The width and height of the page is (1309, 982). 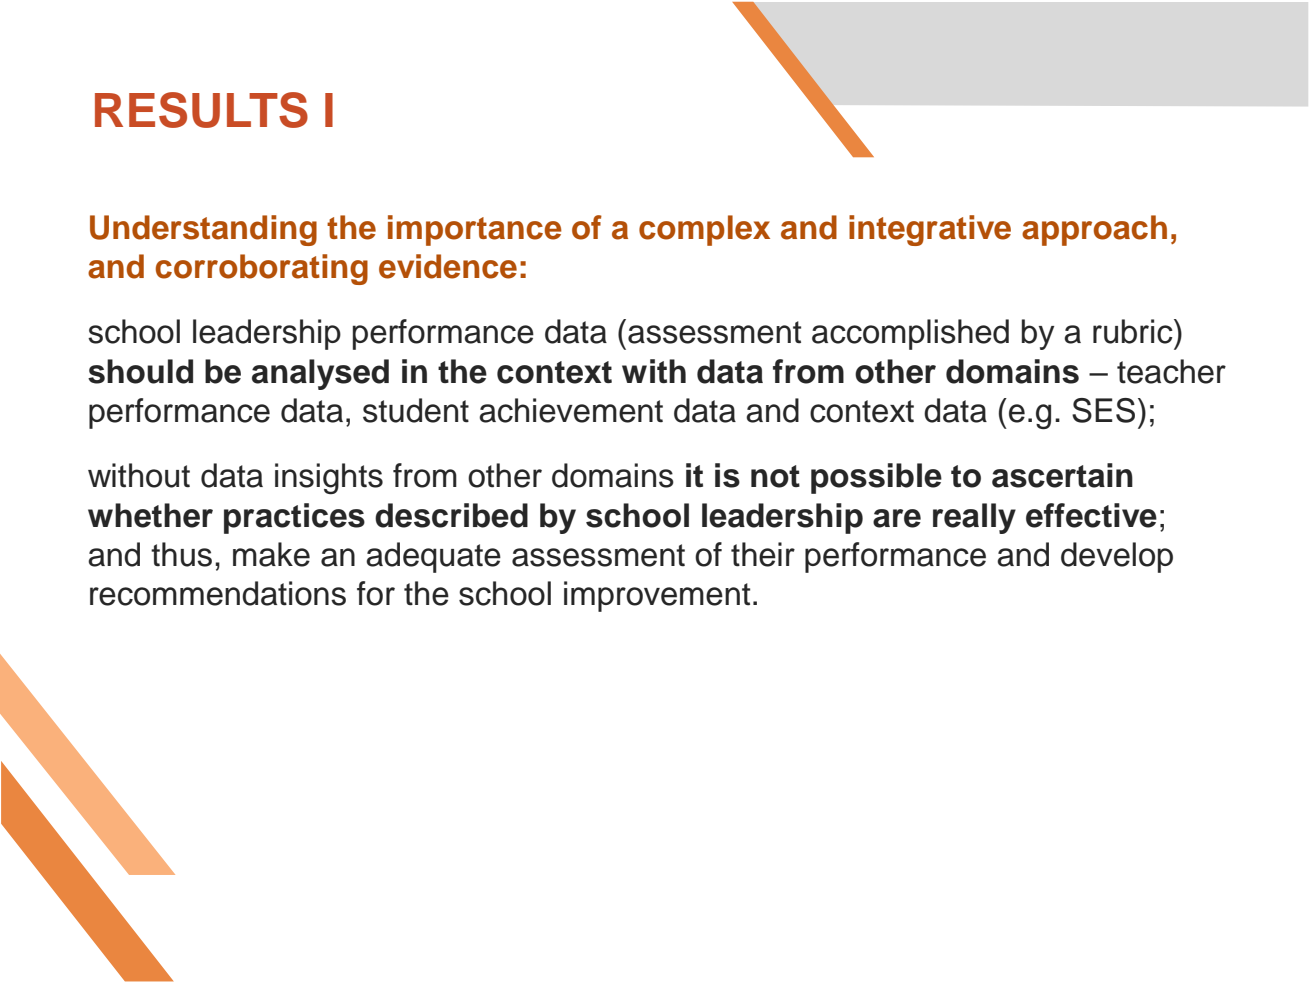 What do you see at coordinates (571, 410) in the page?
I see `achievement` at bounding box center [571, 410].
